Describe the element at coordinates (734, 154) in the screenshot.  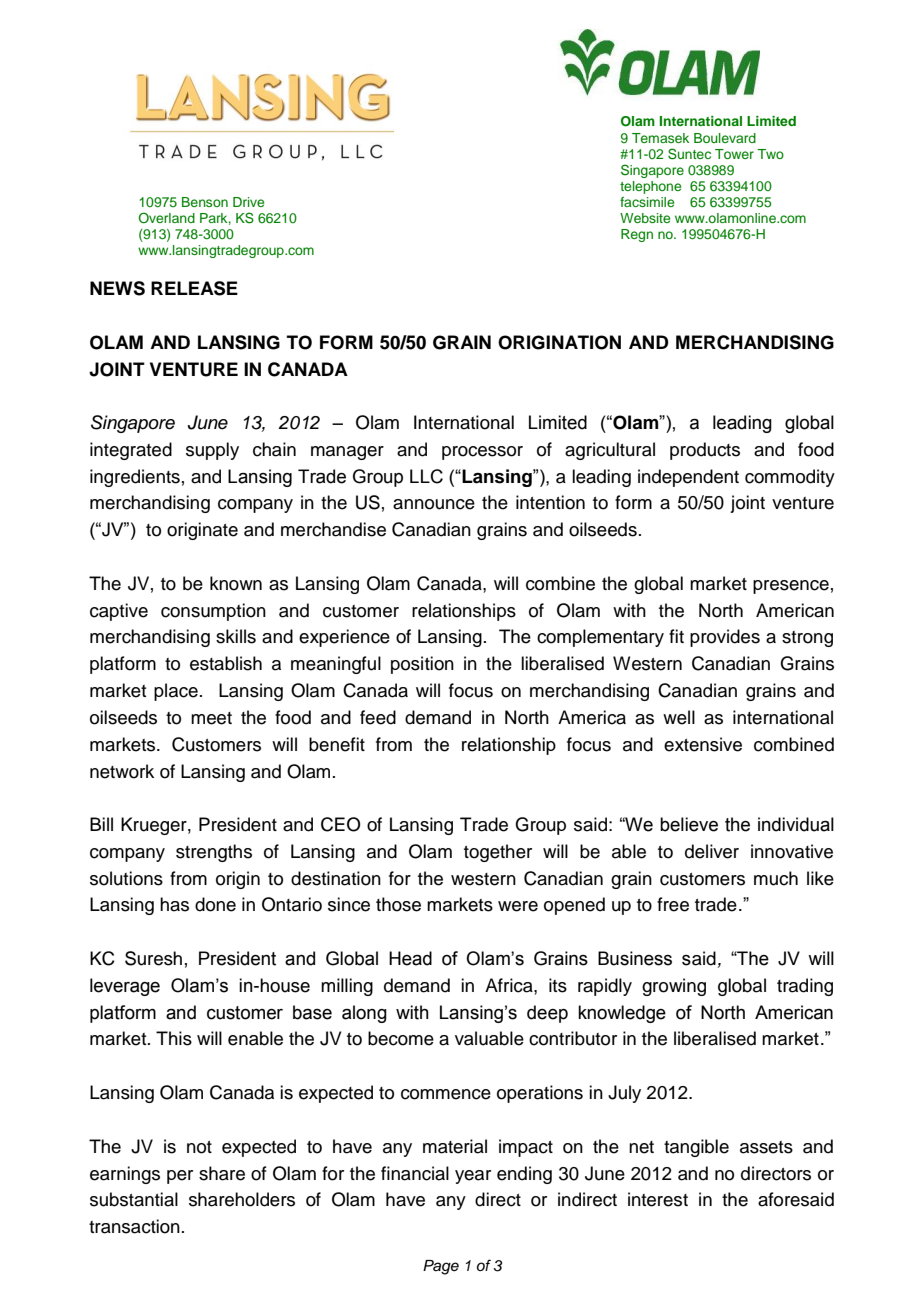
I see `Tower` at that location.
